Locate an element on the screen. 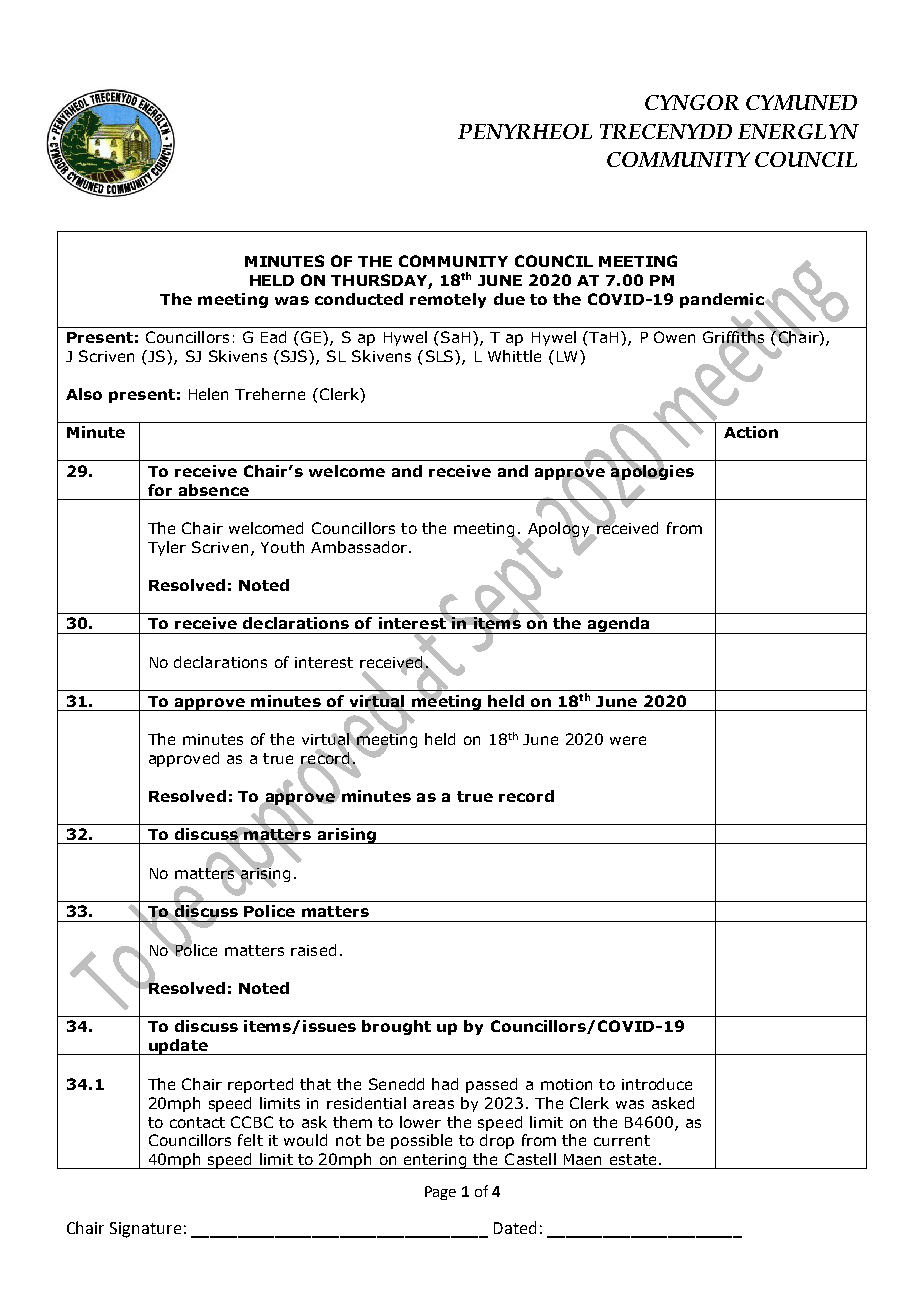  agenda is located at coordinates (618, 625).
